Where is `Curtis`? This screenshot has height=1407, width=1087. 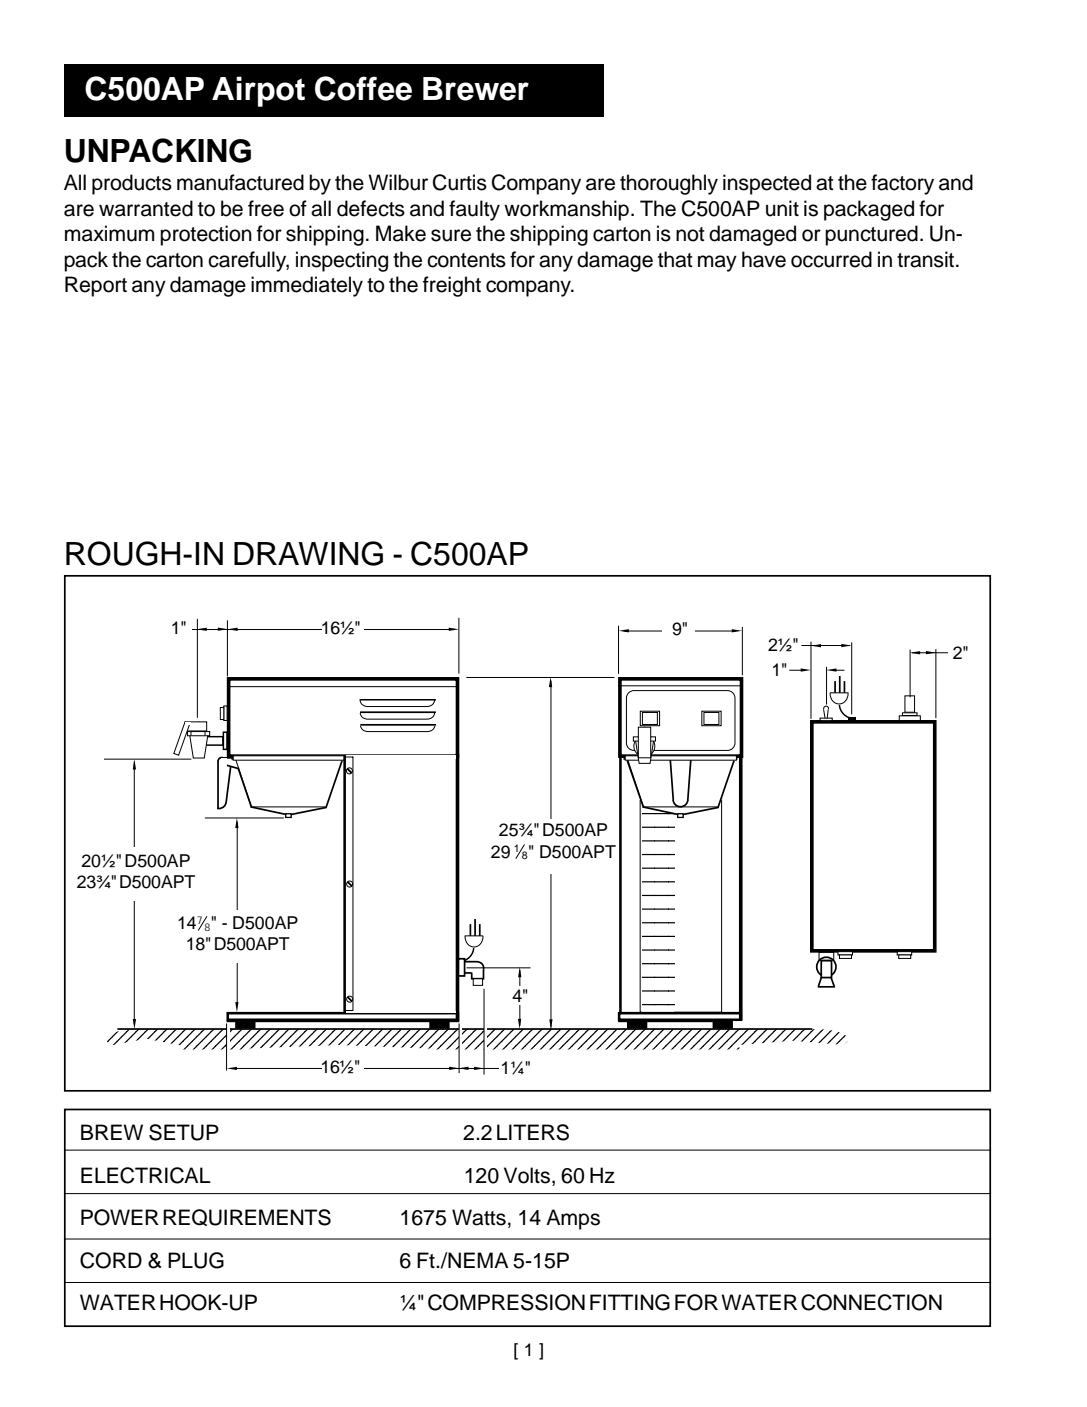 Curtis is located at coordinates (460, 182).
